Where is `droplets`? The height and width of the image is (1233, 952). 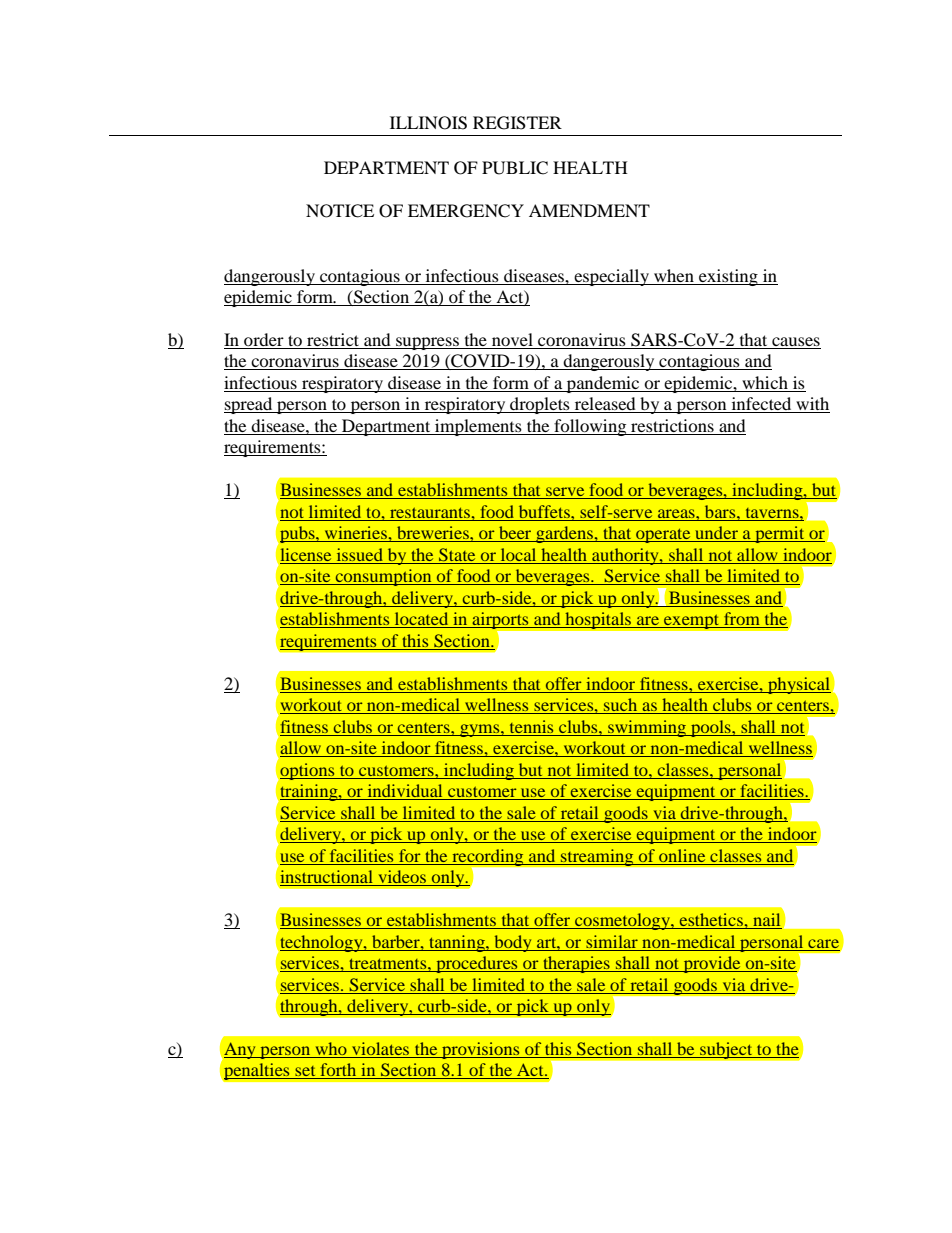 droplets is located at coordinates (540, 405).
